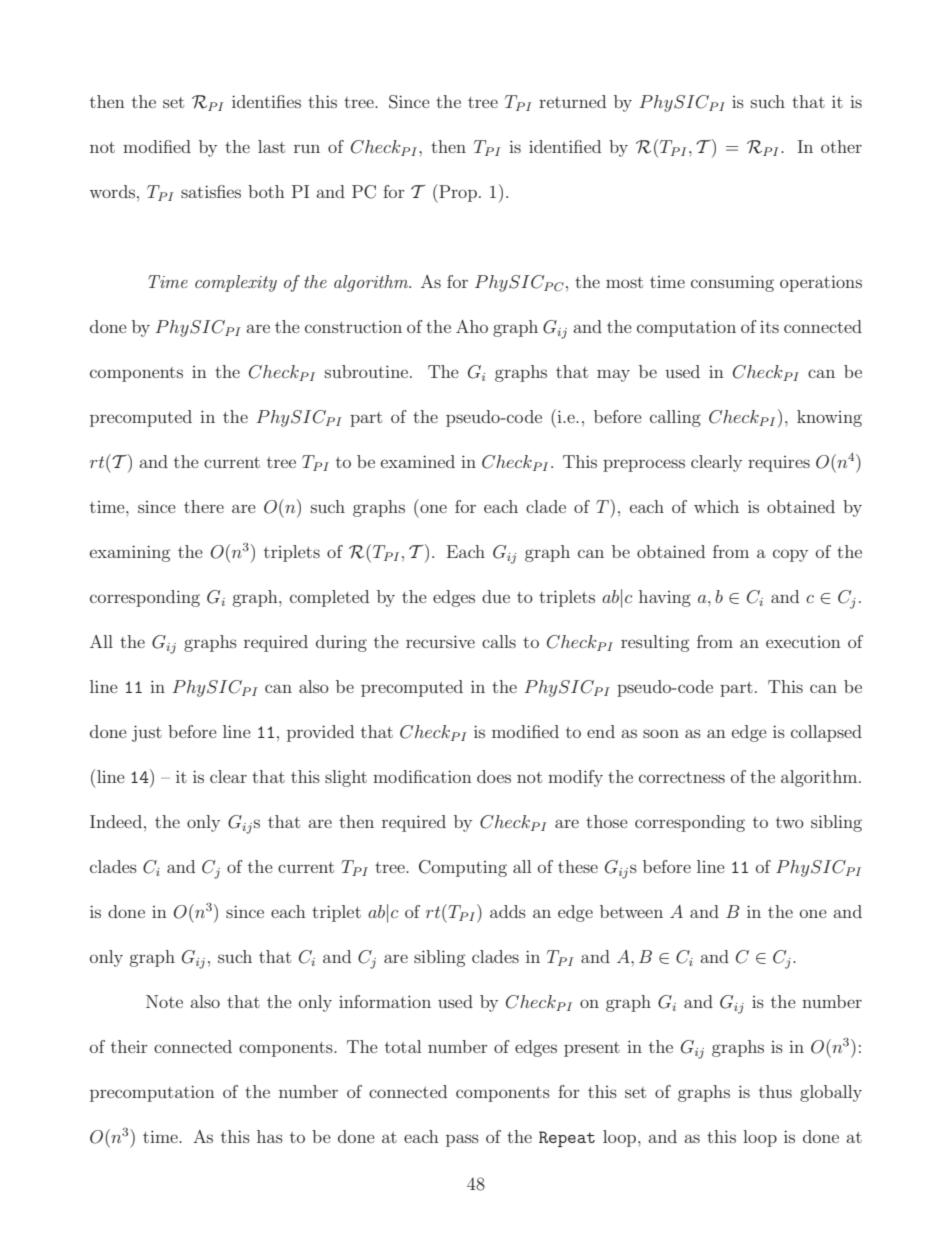 The width and height of the screenshot is (952, 1233). Describe the element at coordinates (457, 193) in the screenshot. I see `Prop` at that location.
